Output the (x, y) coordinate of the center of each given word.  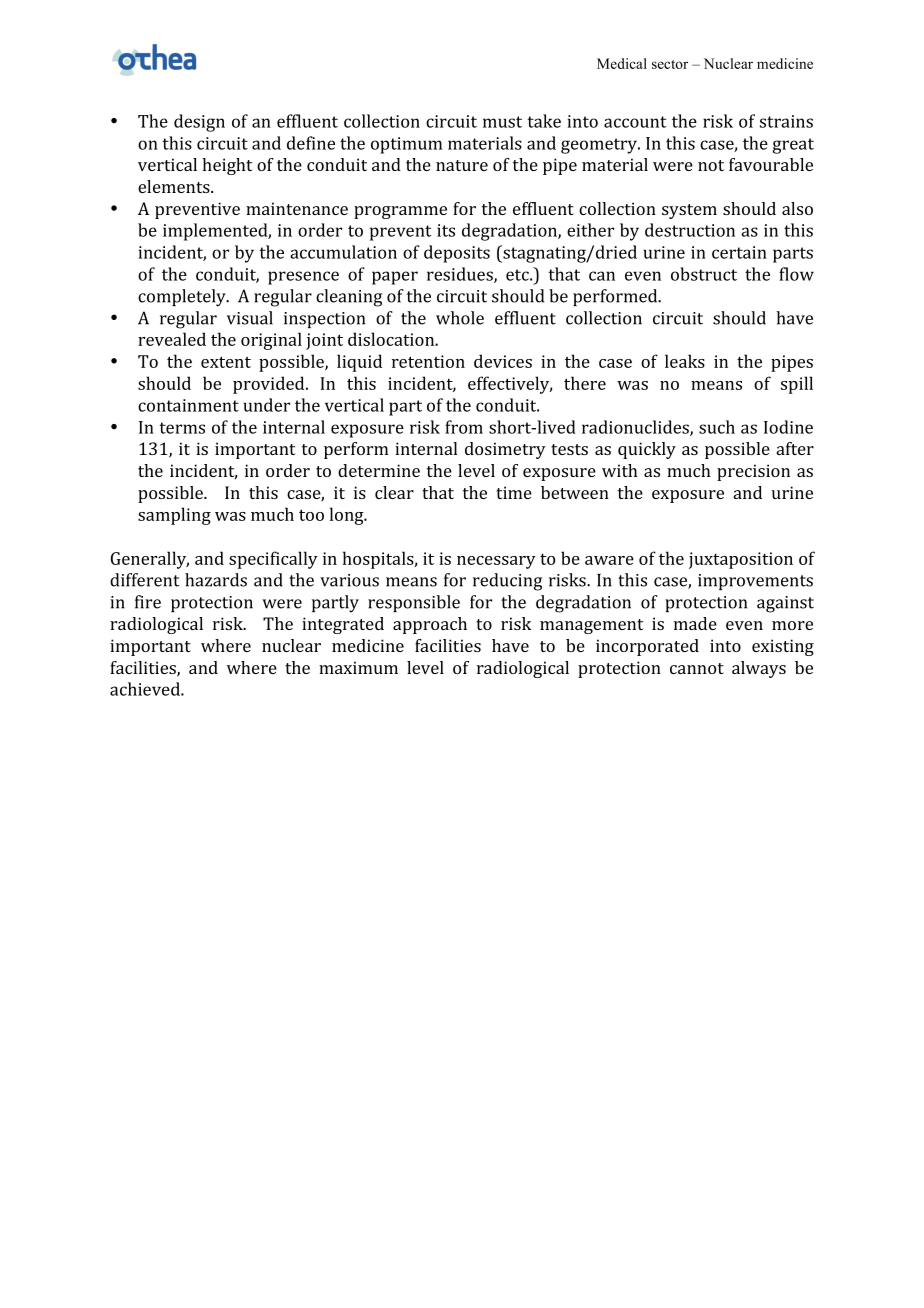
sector (670, 64)
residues (461, 275)
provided (270, 385)
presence (303, 278)
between (575, 492)
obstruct (704, 274)
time (514, 492)
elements (175, 186)
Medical (622, 63)
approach (430, 625)
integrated (343, 625)
